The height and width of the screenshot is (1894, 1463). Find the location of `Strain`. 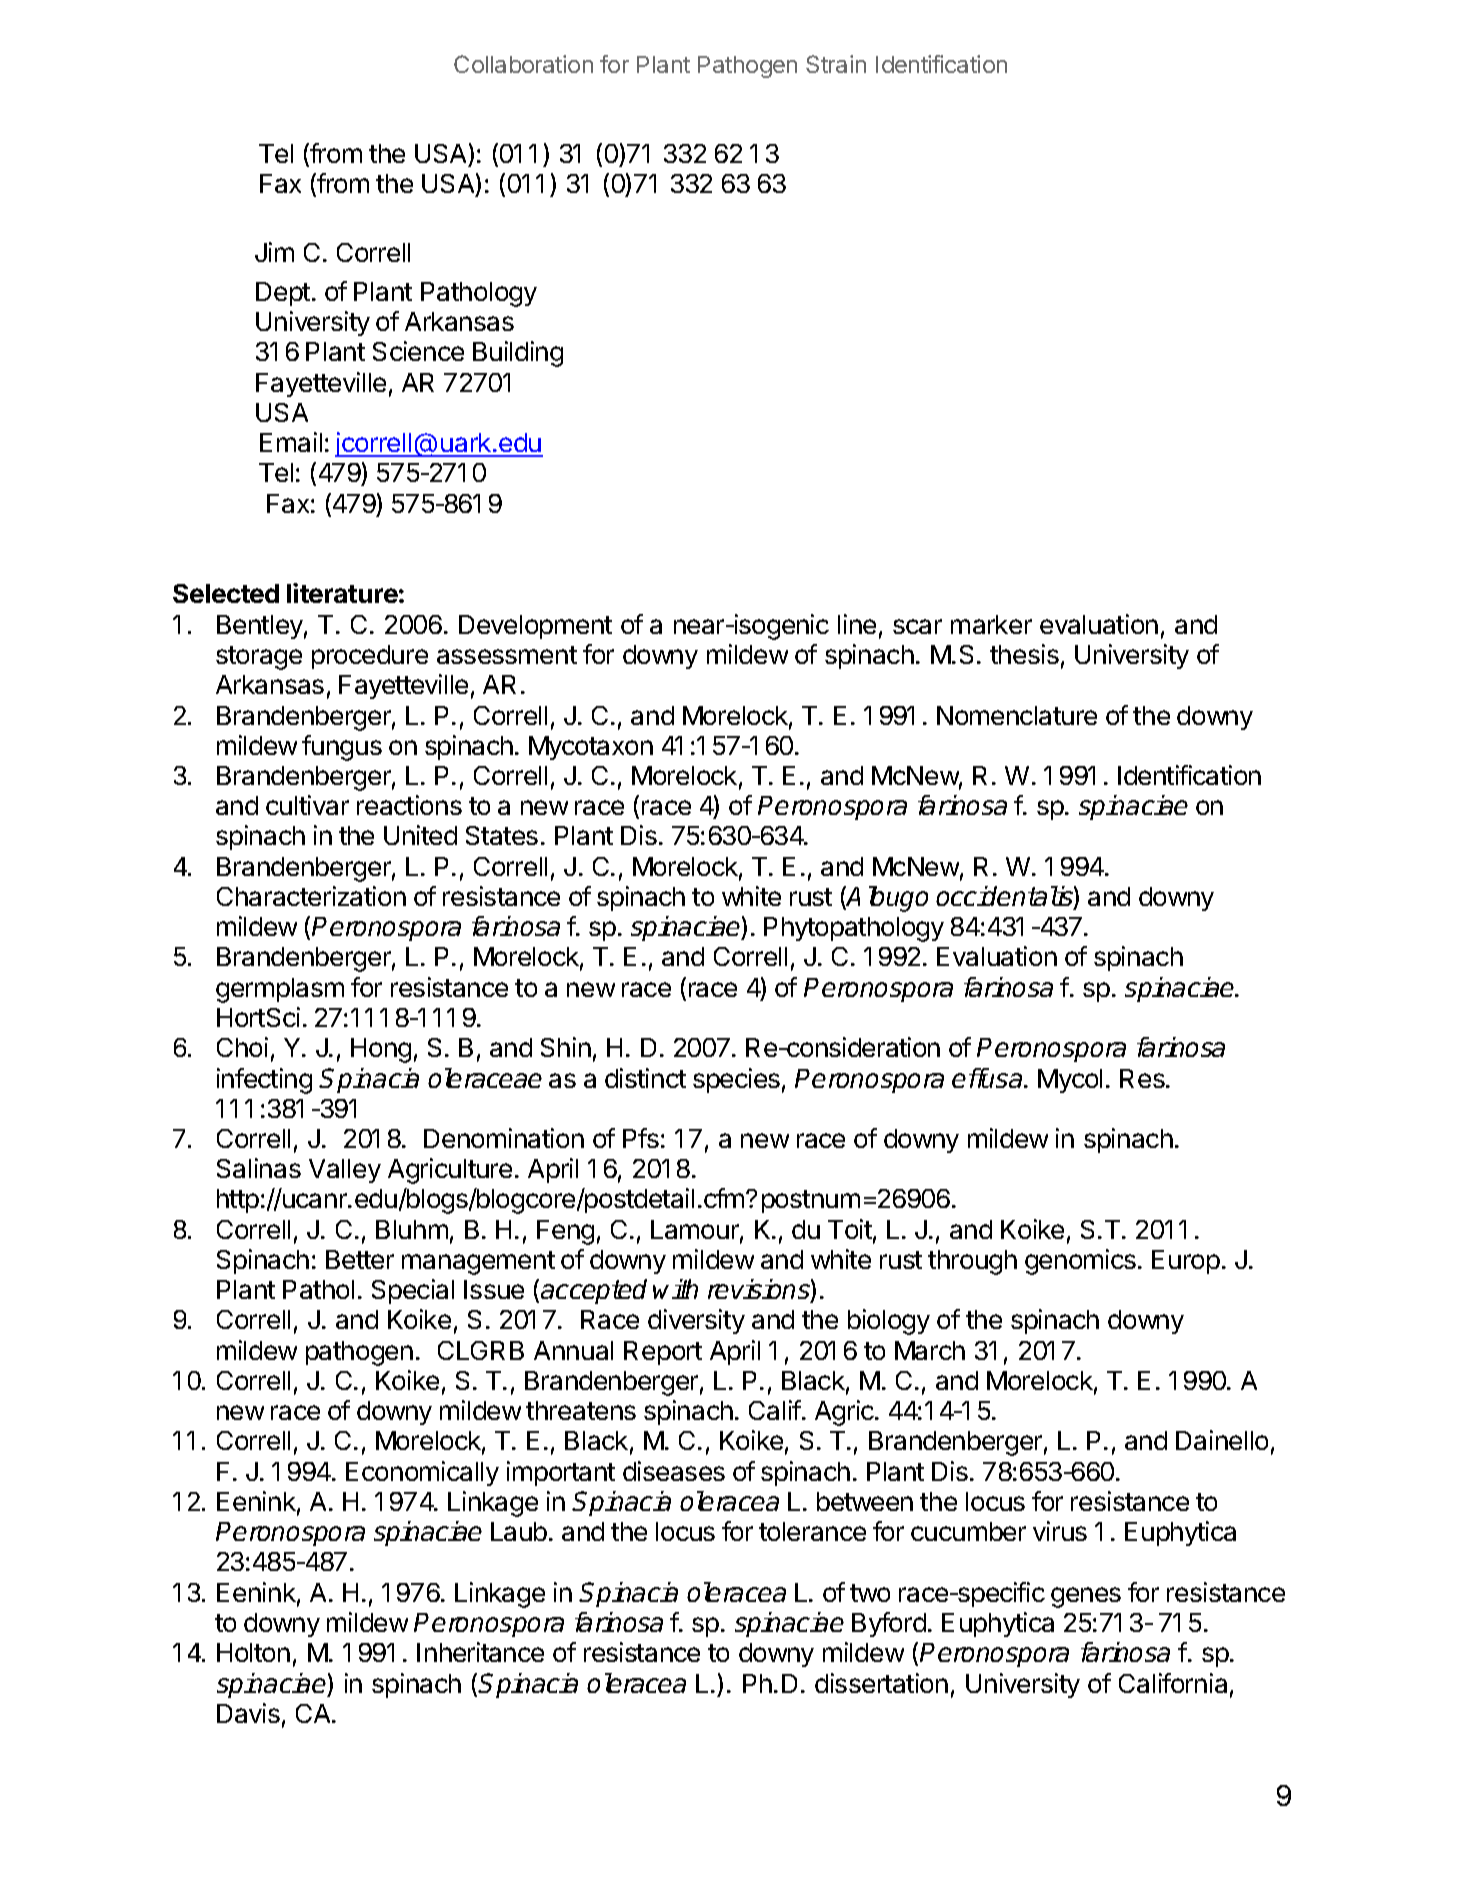

Strain is located at coordinates (836, 64).
